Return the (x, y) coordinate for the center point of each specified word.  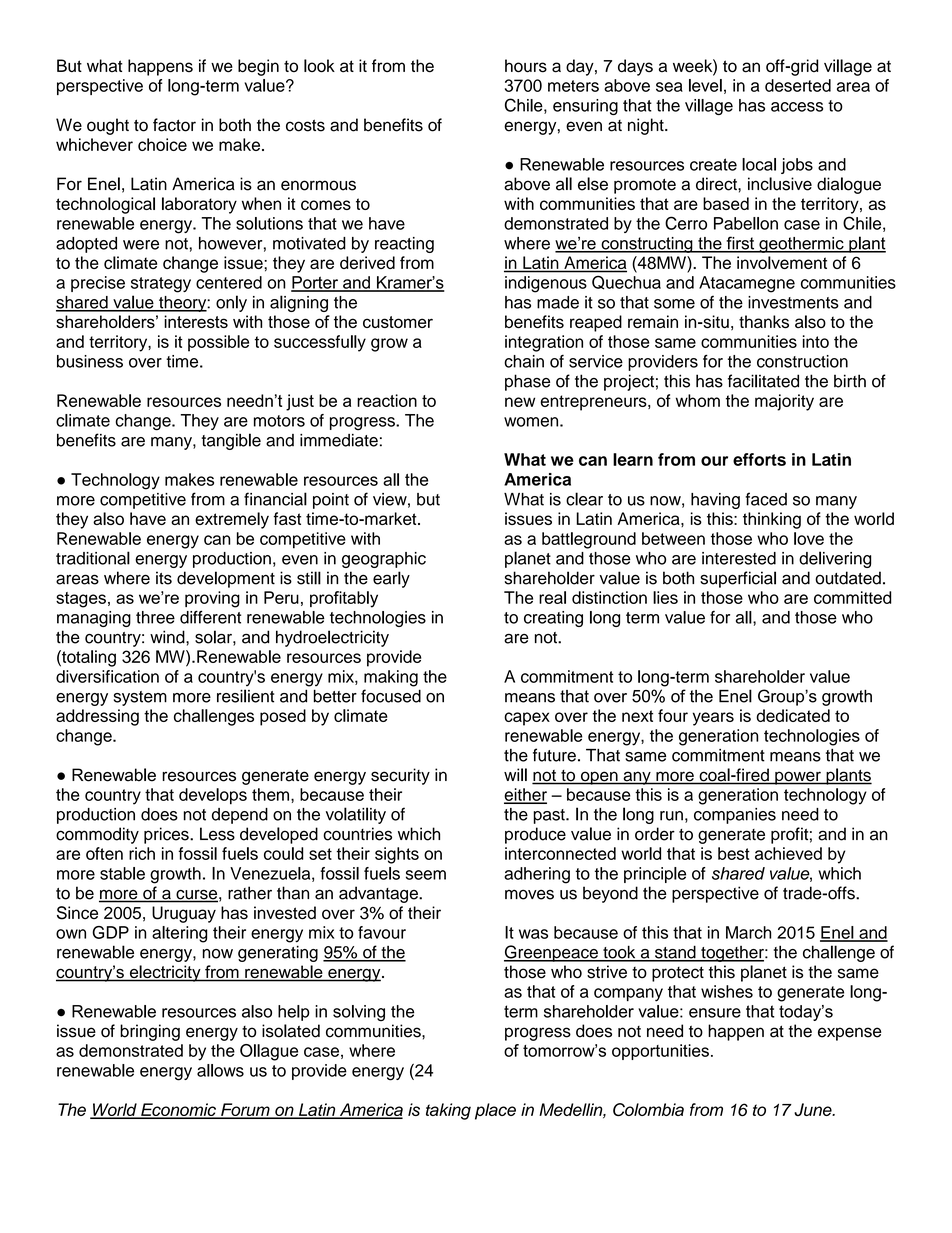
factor (174, 125)
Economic (178, 1111)
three (155, 617)
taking (448, 1111)
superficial (738, 579)
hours (526, 66)
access (797, 107)
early (391, 579)
